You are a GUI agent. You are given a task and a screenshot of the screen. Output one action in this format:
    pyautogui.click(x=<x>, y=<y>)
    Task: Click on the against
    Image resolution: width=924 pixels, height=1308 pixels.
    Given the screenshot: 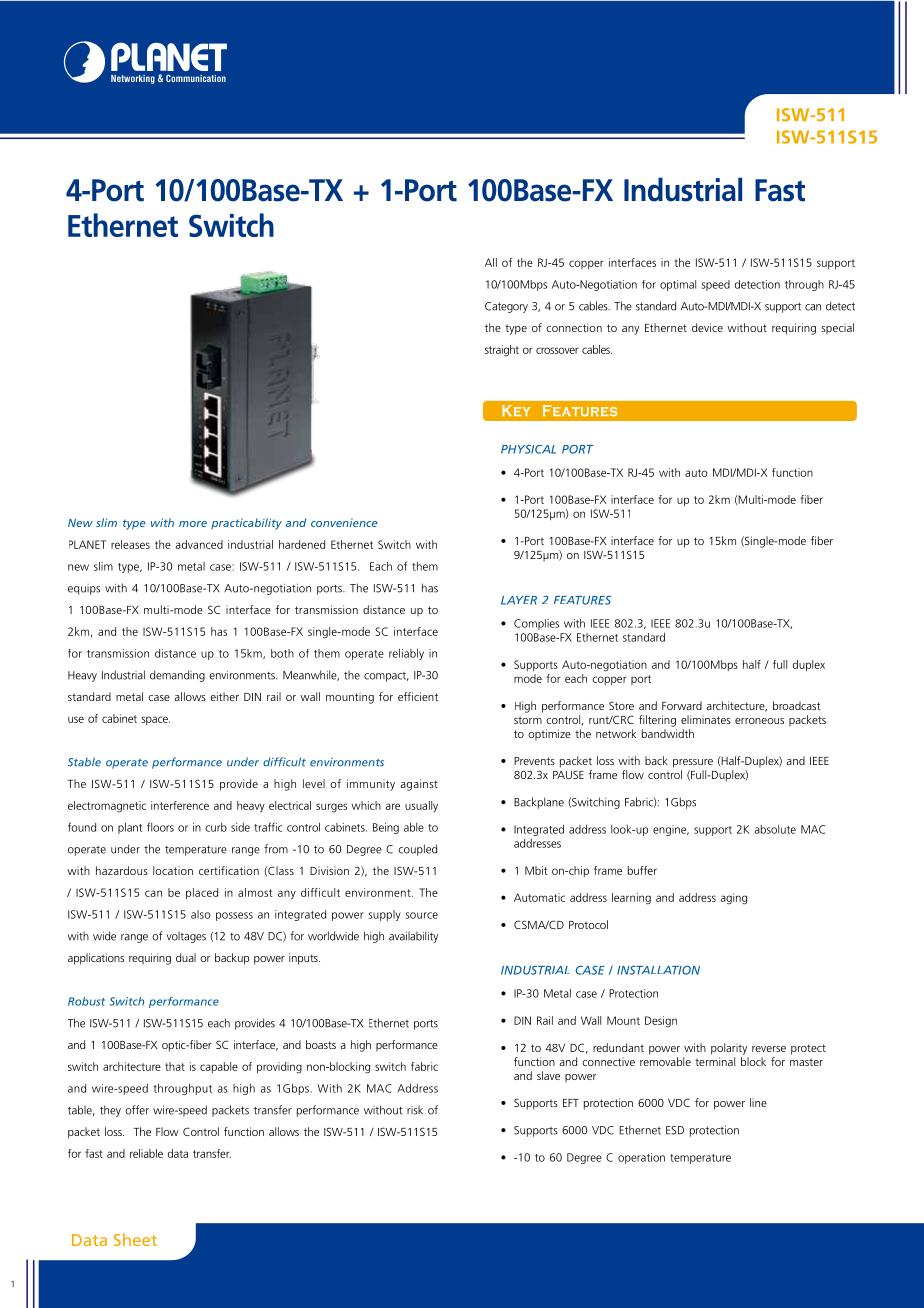 What is the action you would take?
    pyautogui.click(x=419, y=785)
